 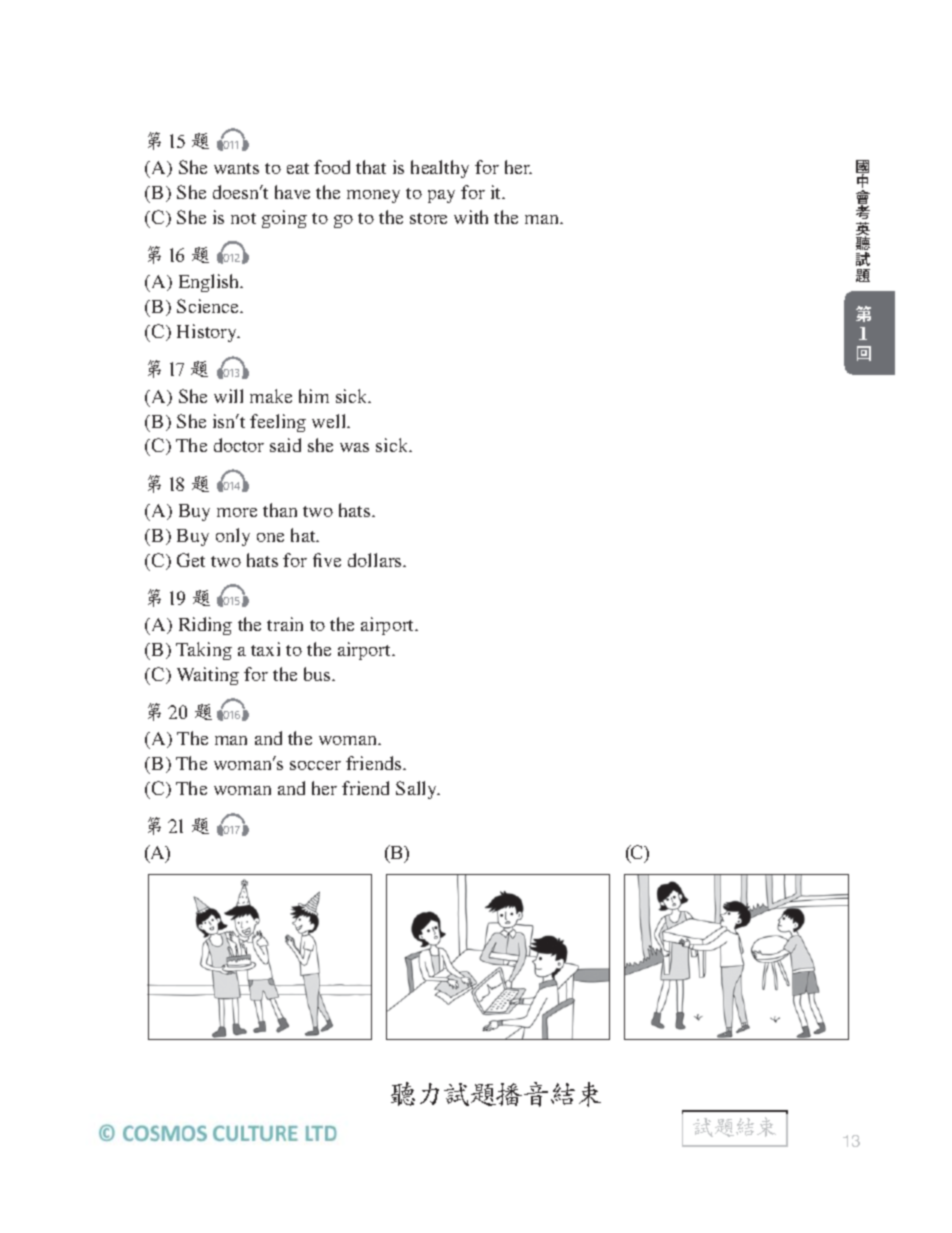 I want to click on pay, so click(x=441, y=196).
